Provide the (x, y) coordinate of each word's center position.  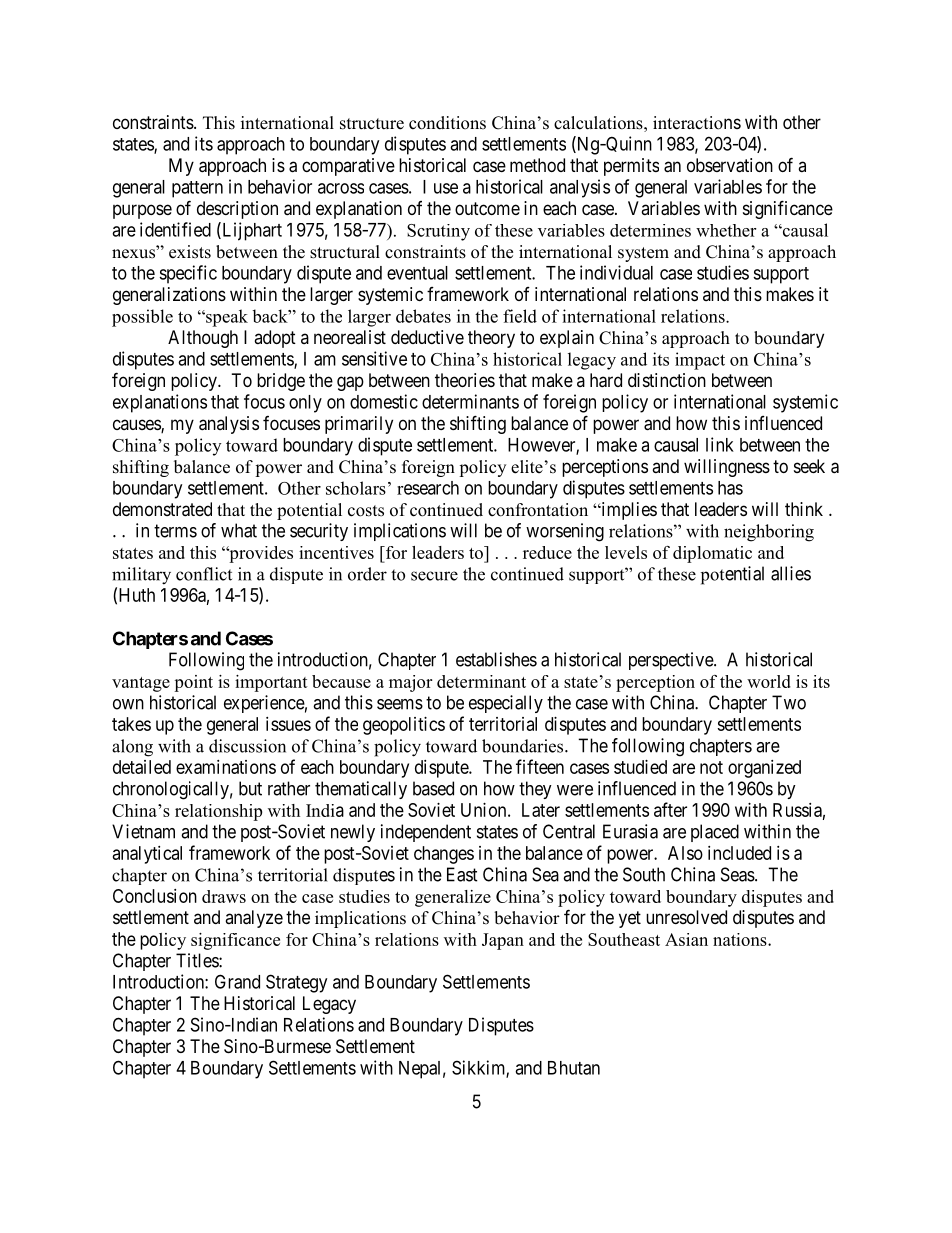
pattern (197, 189)
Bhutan (574, 1068)
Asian (686, 939)
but (250, 788)
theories (465, 380)
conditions (447, 123)
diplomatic (712, 554)
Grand (237, 981)
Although (203, 339)
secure (434, 576)
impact (700, 361)
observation (730, 165)
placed (715, 833)
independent (426, 833)
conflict (204, 574)
